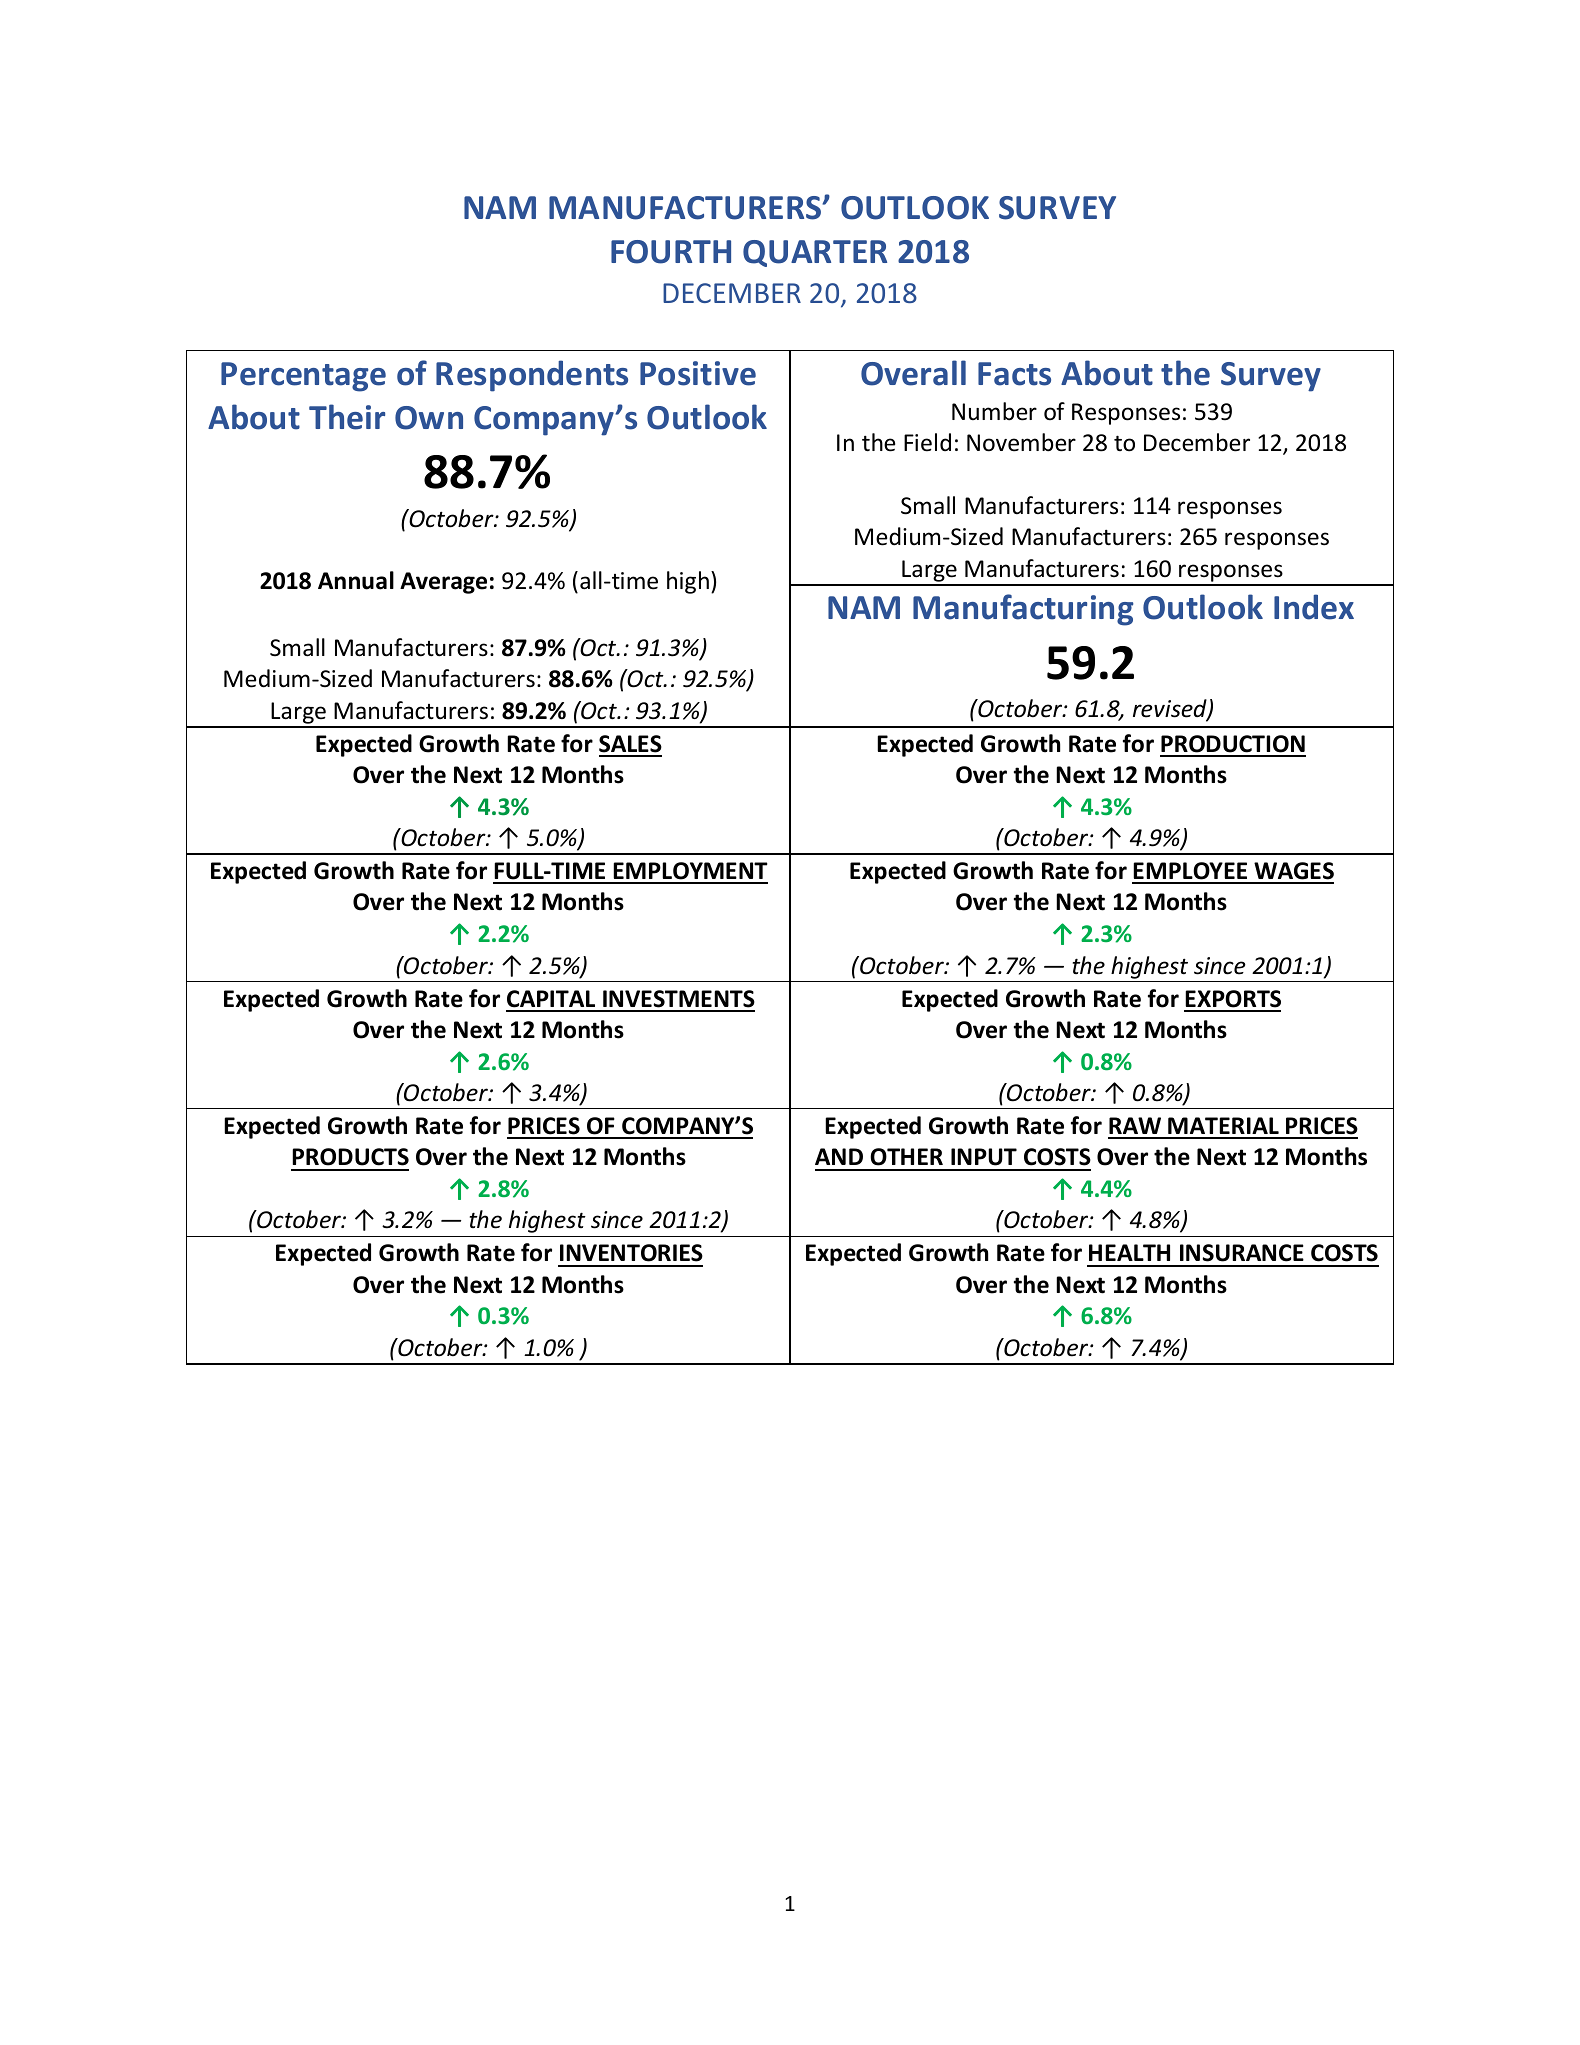  What do you see at coordinates (839, 1156) in the image?
I see `AND` at bounding box center [839, 1156].
